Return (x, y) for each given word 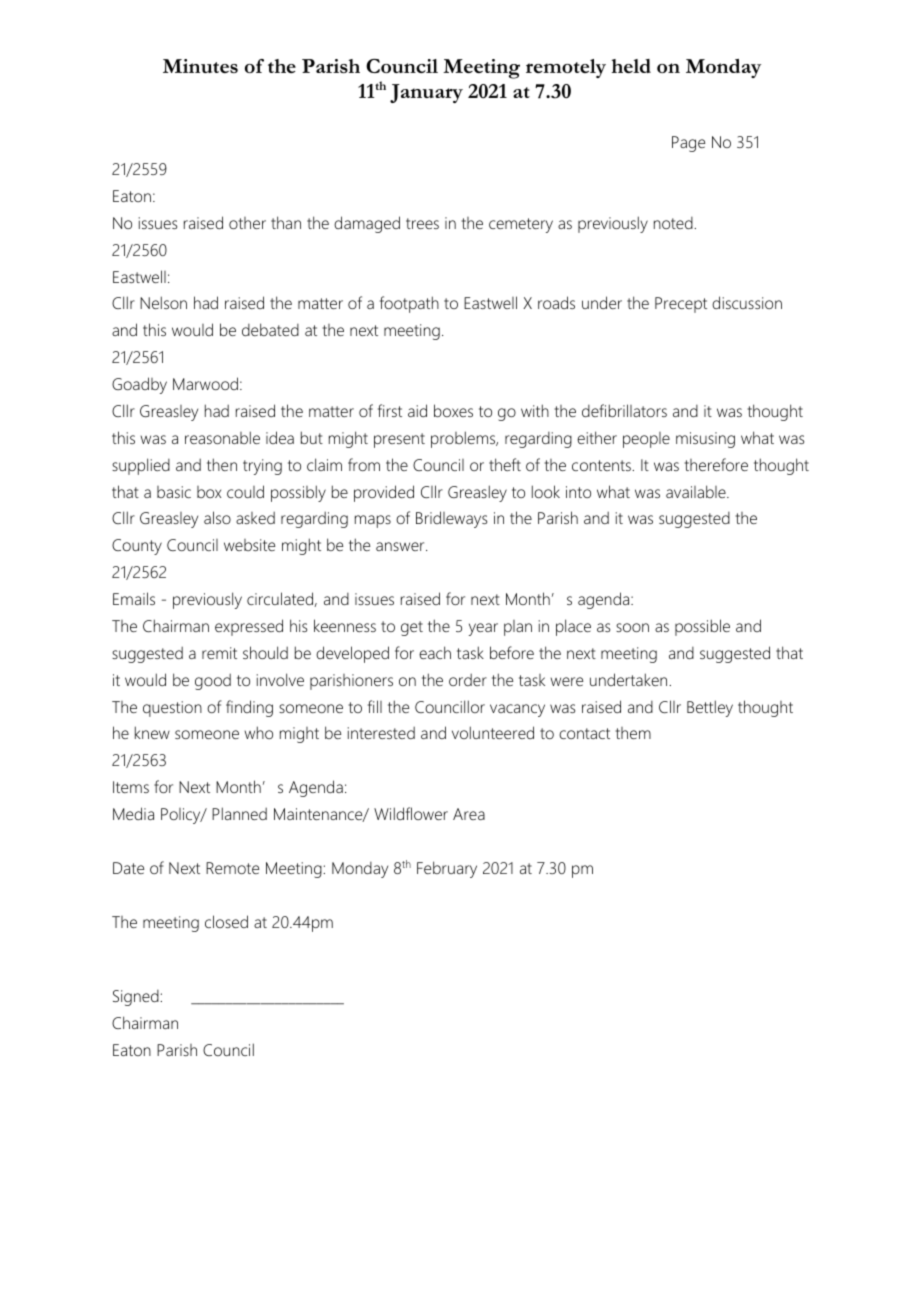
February (447, 869)
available (697, 491)
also (217, 517)
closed (226, 921)
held (631, 66)
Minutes (200, 66)
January (426, 93)
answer (401, 546)
